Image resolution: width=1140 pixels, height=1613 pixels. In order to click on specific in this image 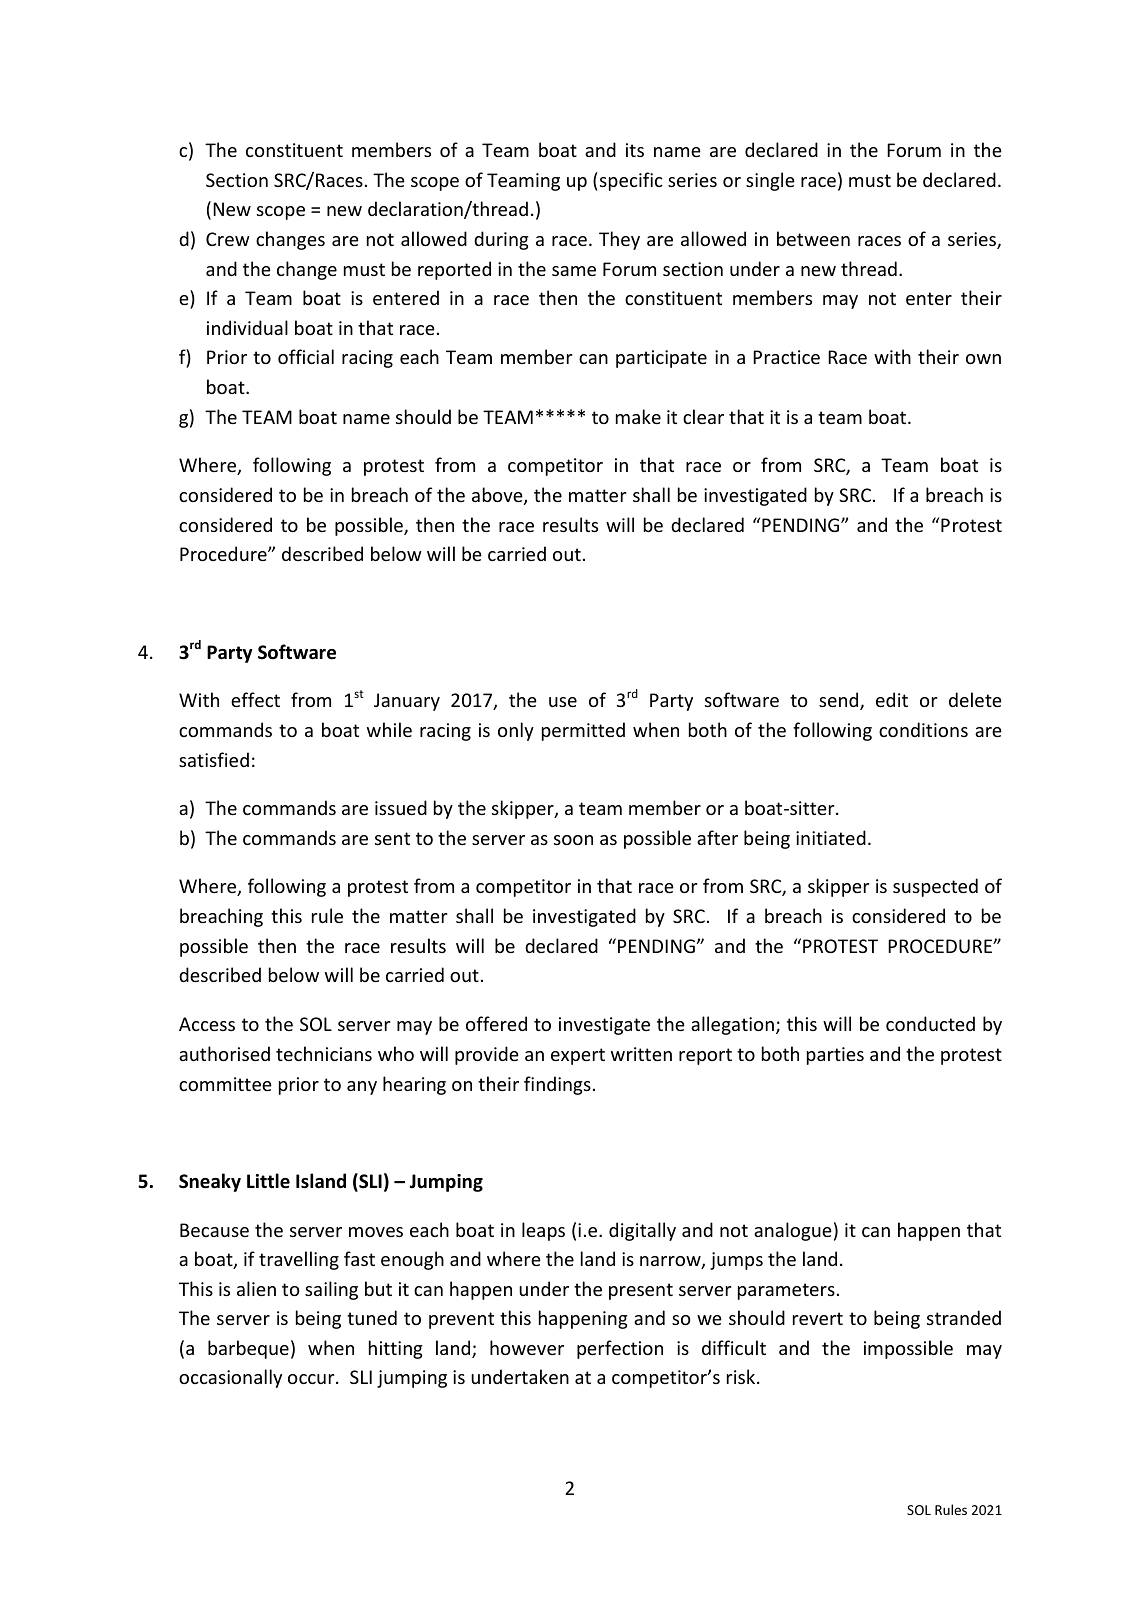, I will do `click(631, 181)`.
